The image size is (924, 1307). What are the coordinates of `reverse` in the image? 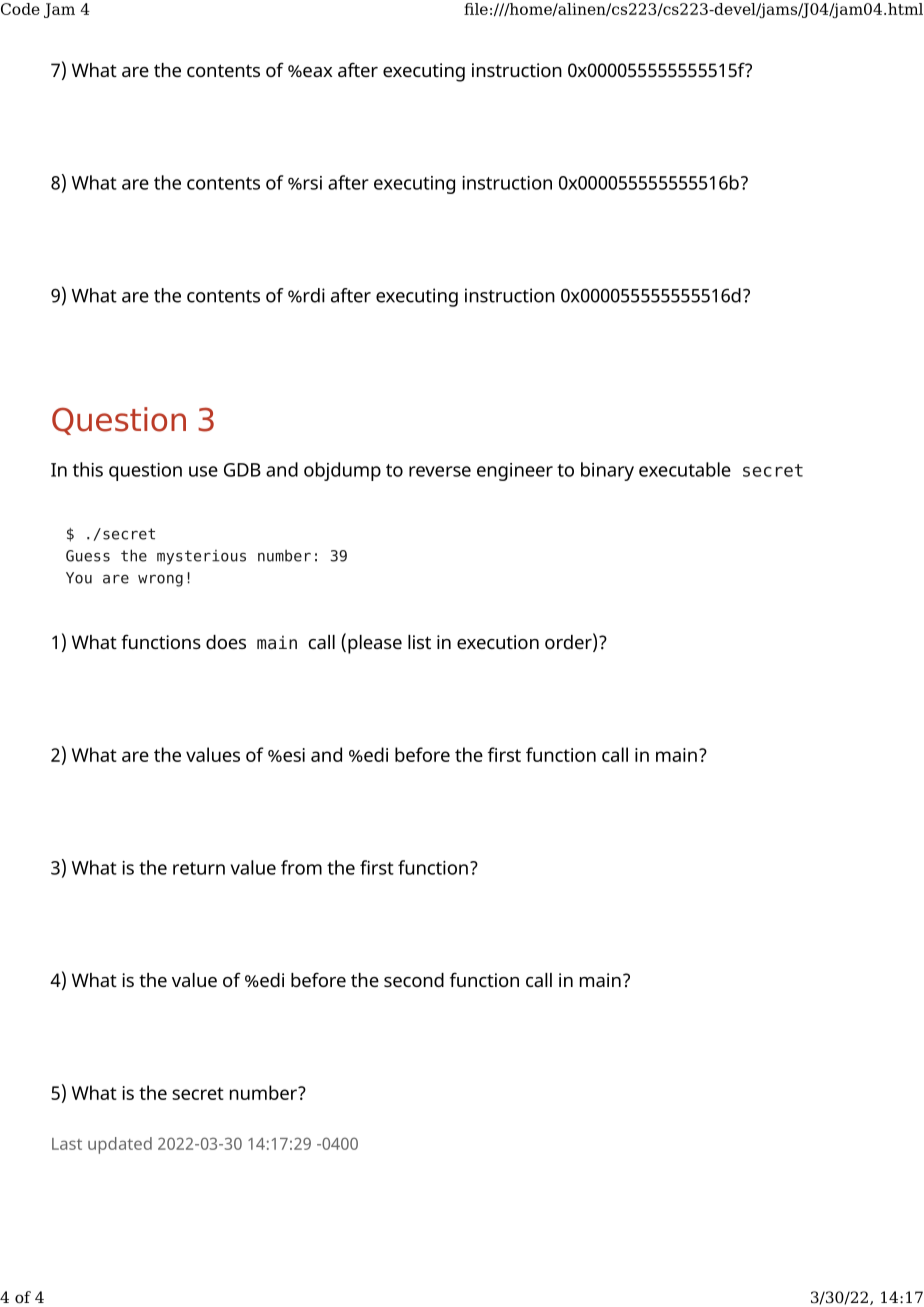 It's located at (440, 471).
